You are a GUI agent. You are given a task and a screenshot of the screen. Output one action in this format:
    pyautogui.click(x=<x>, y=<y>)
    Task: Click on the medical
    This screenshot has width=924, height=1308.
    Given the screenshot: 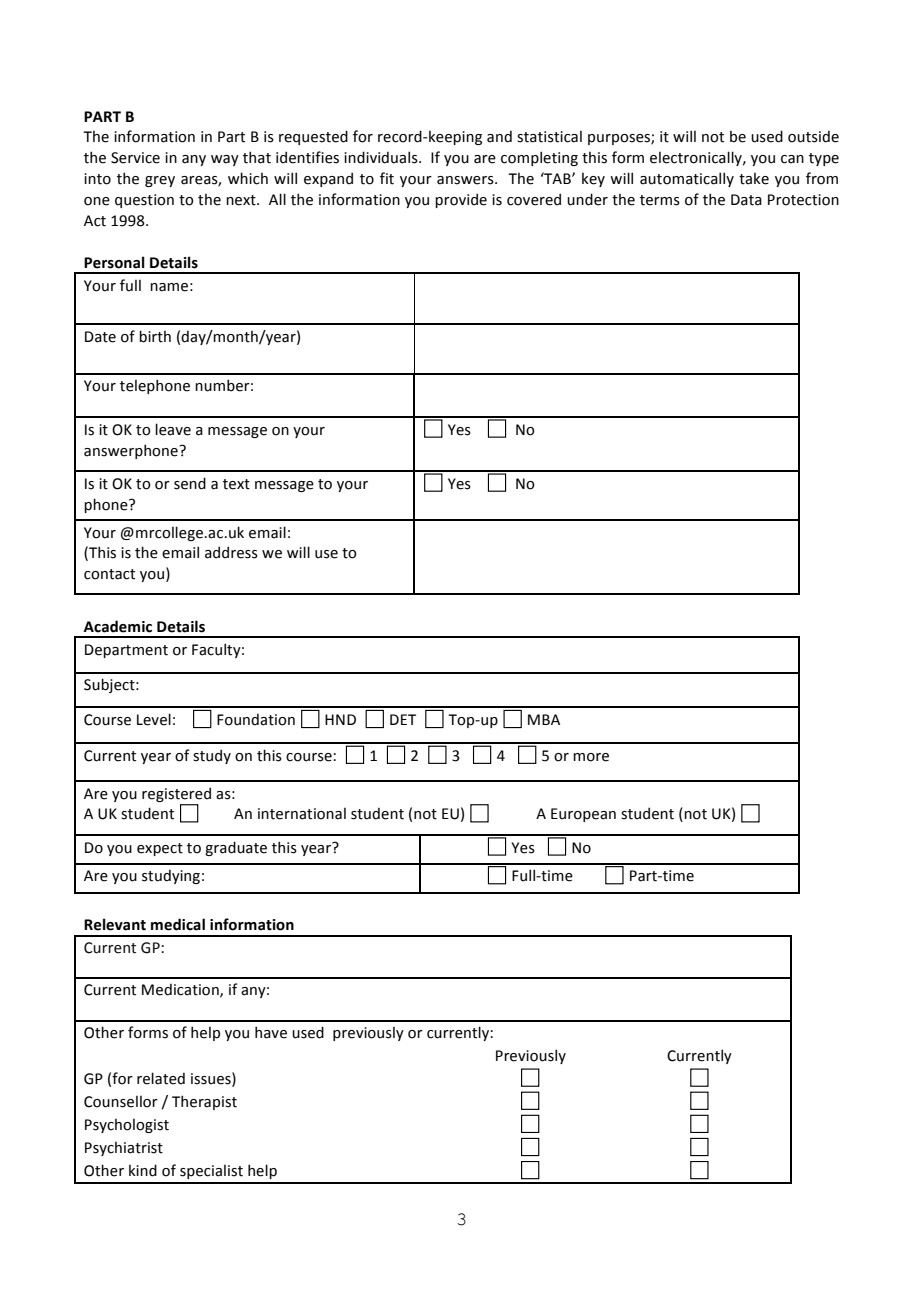 What is the action you would take?
    pyautogui.click(x=178, y=924)
